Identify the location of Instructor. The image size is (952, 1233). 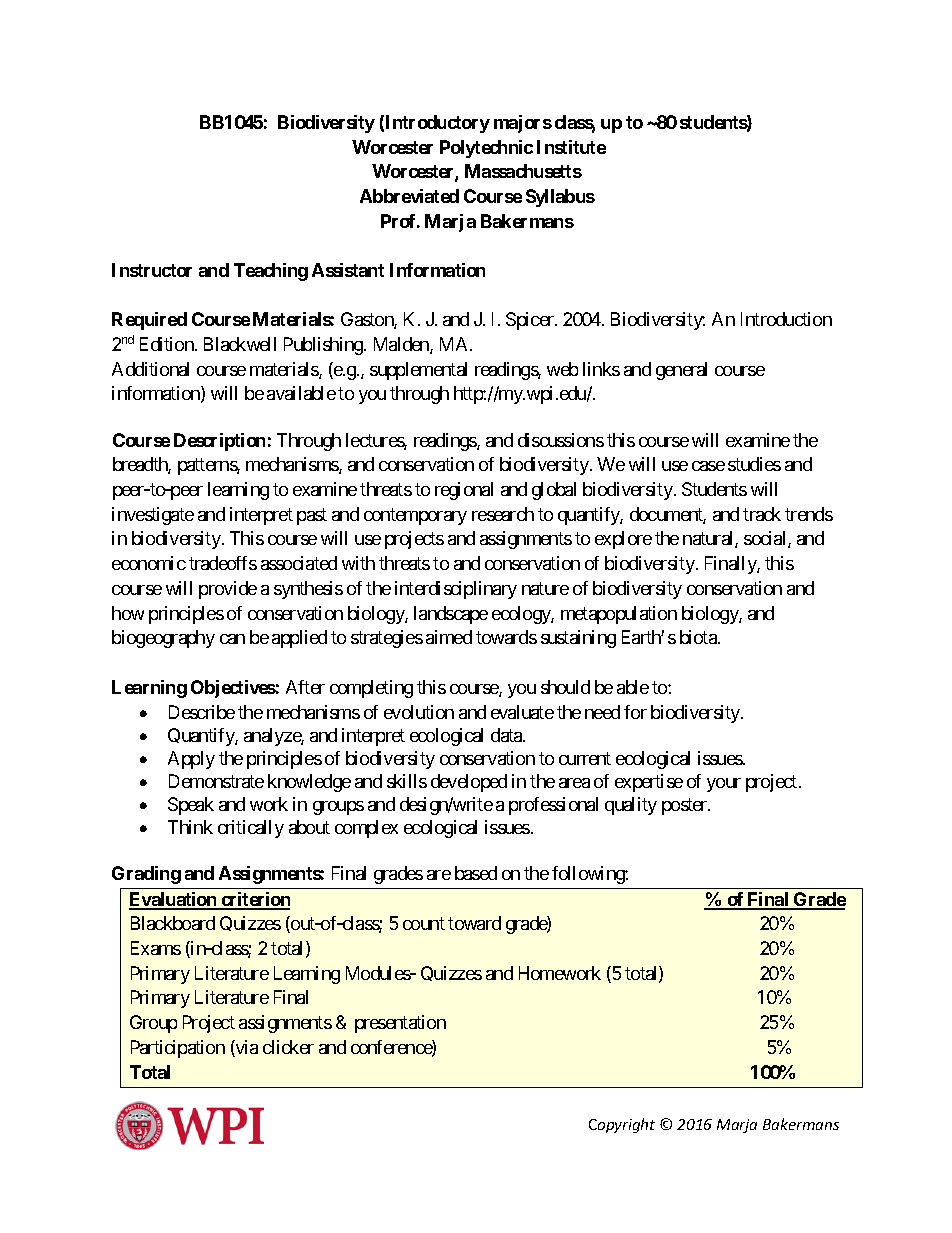
(152, 270).
